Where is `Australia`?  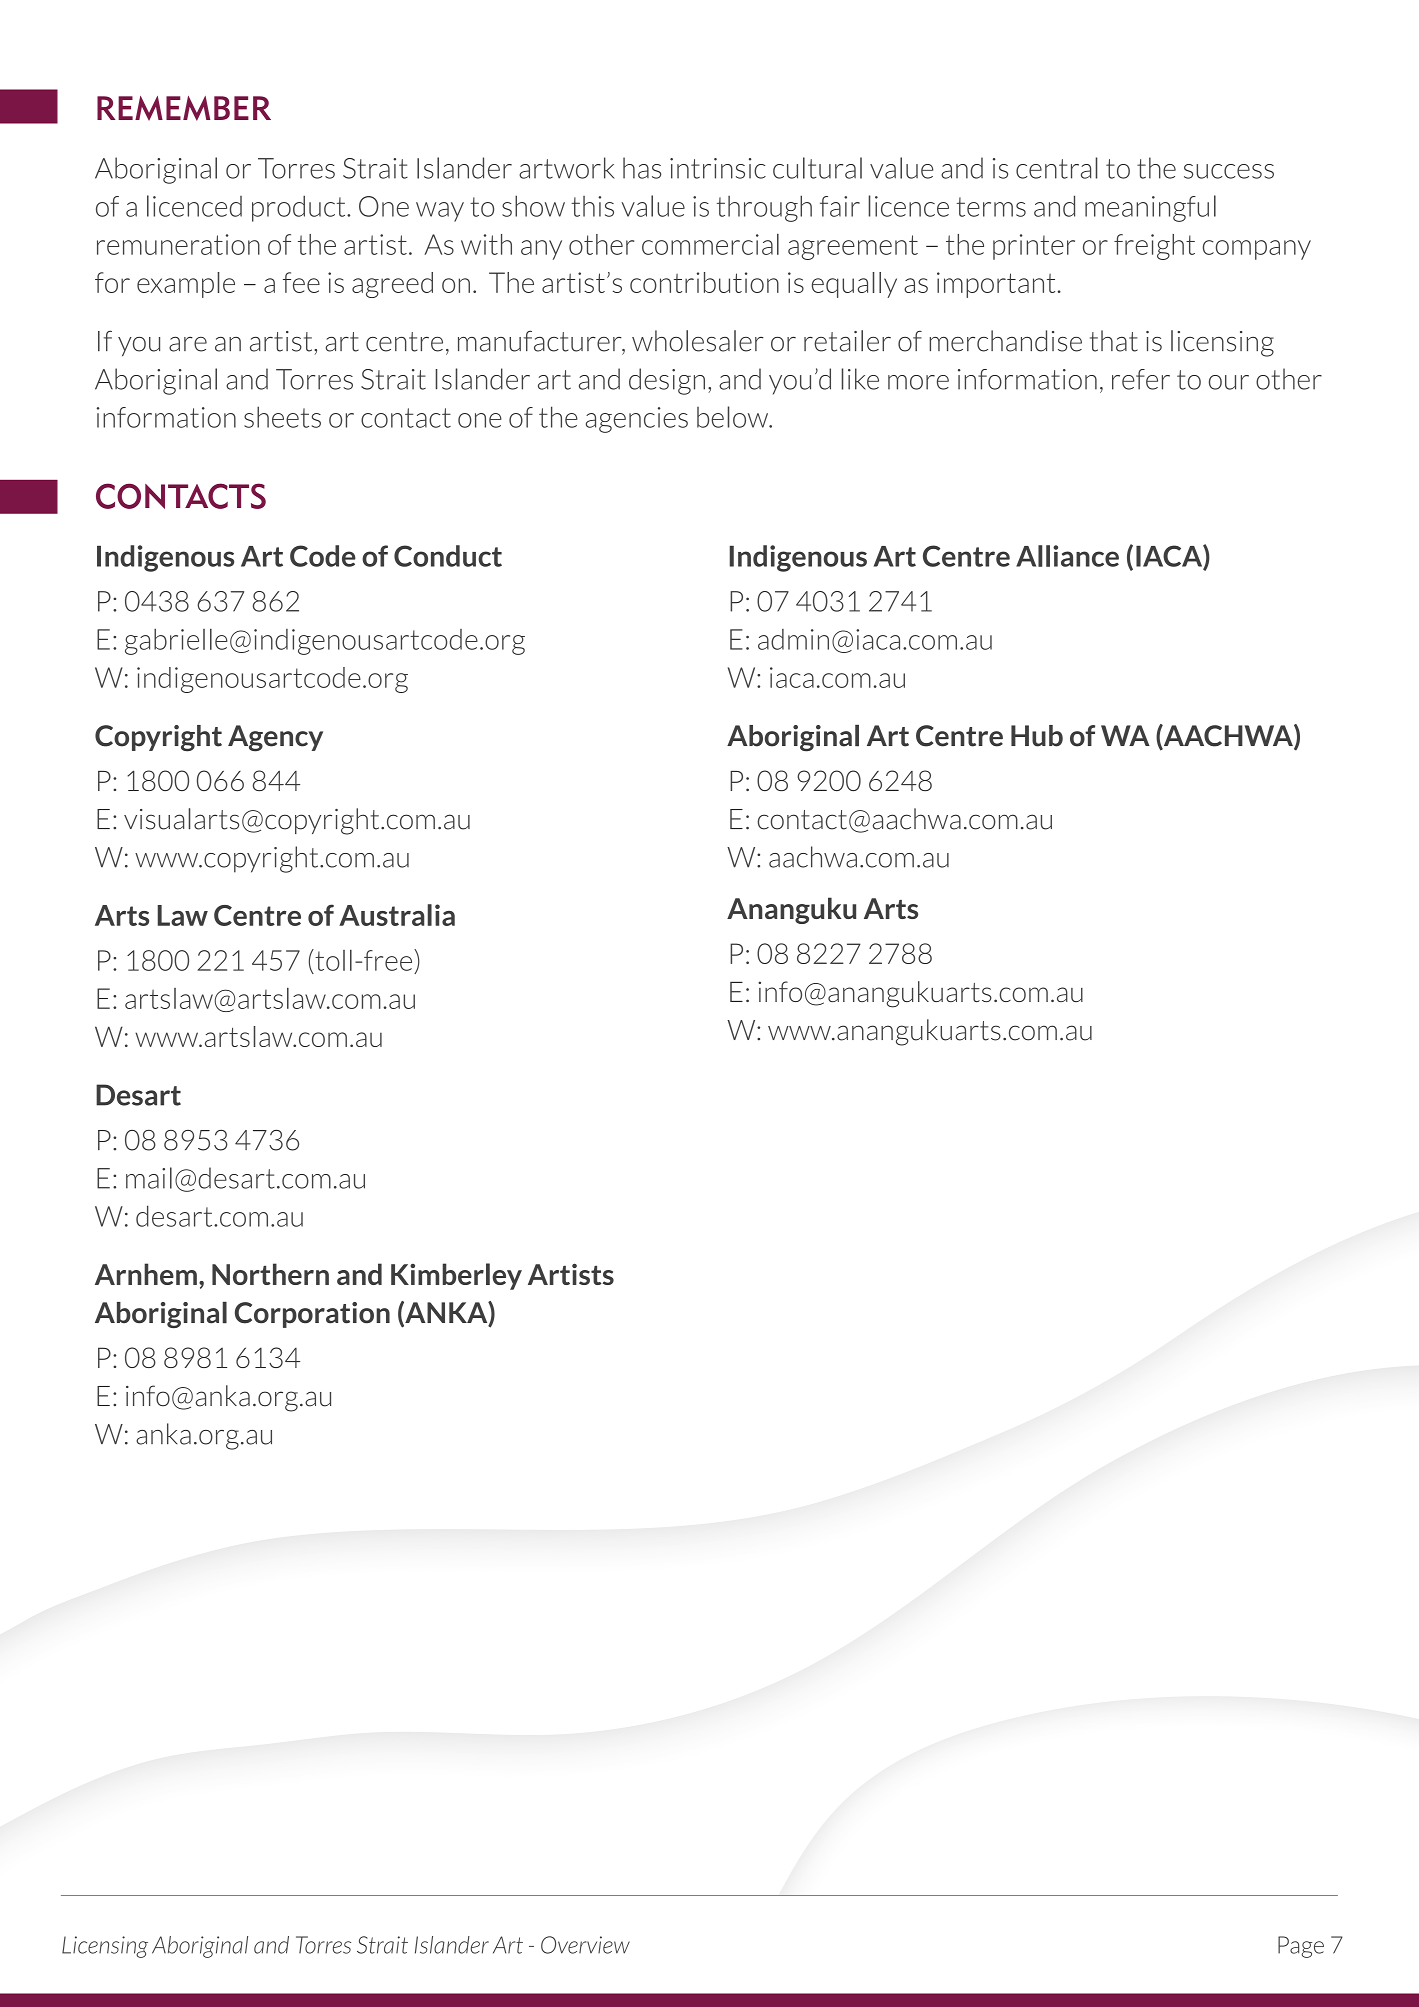
Australia is located at coordinates (397, 915).
